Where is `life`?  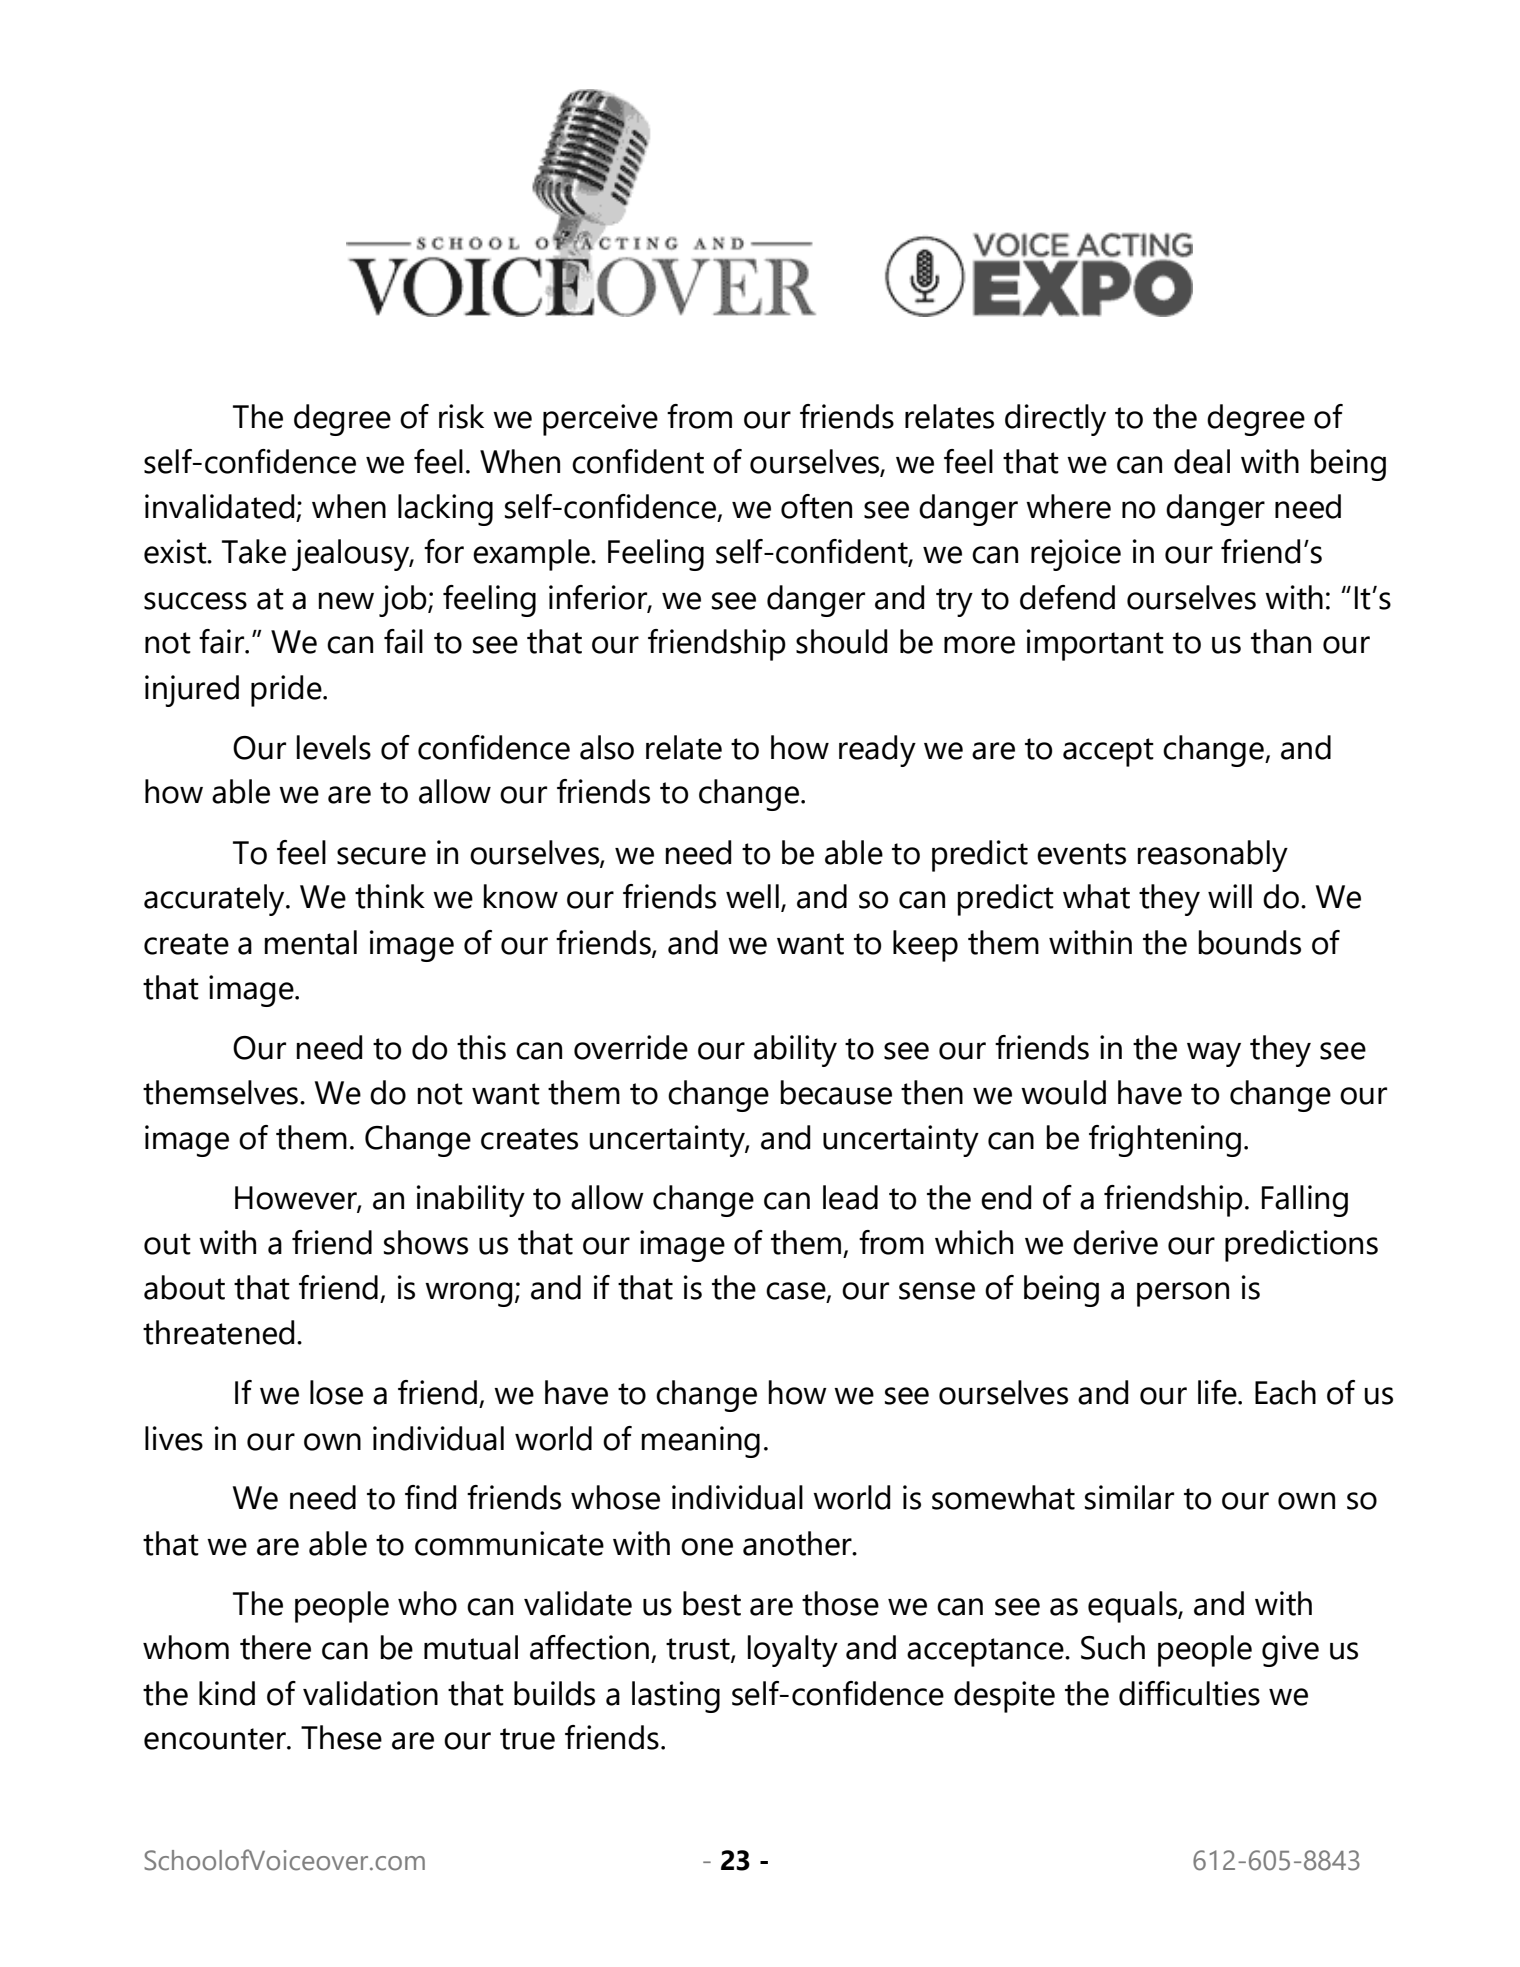 life is located at coordinates (1218, 1392).
